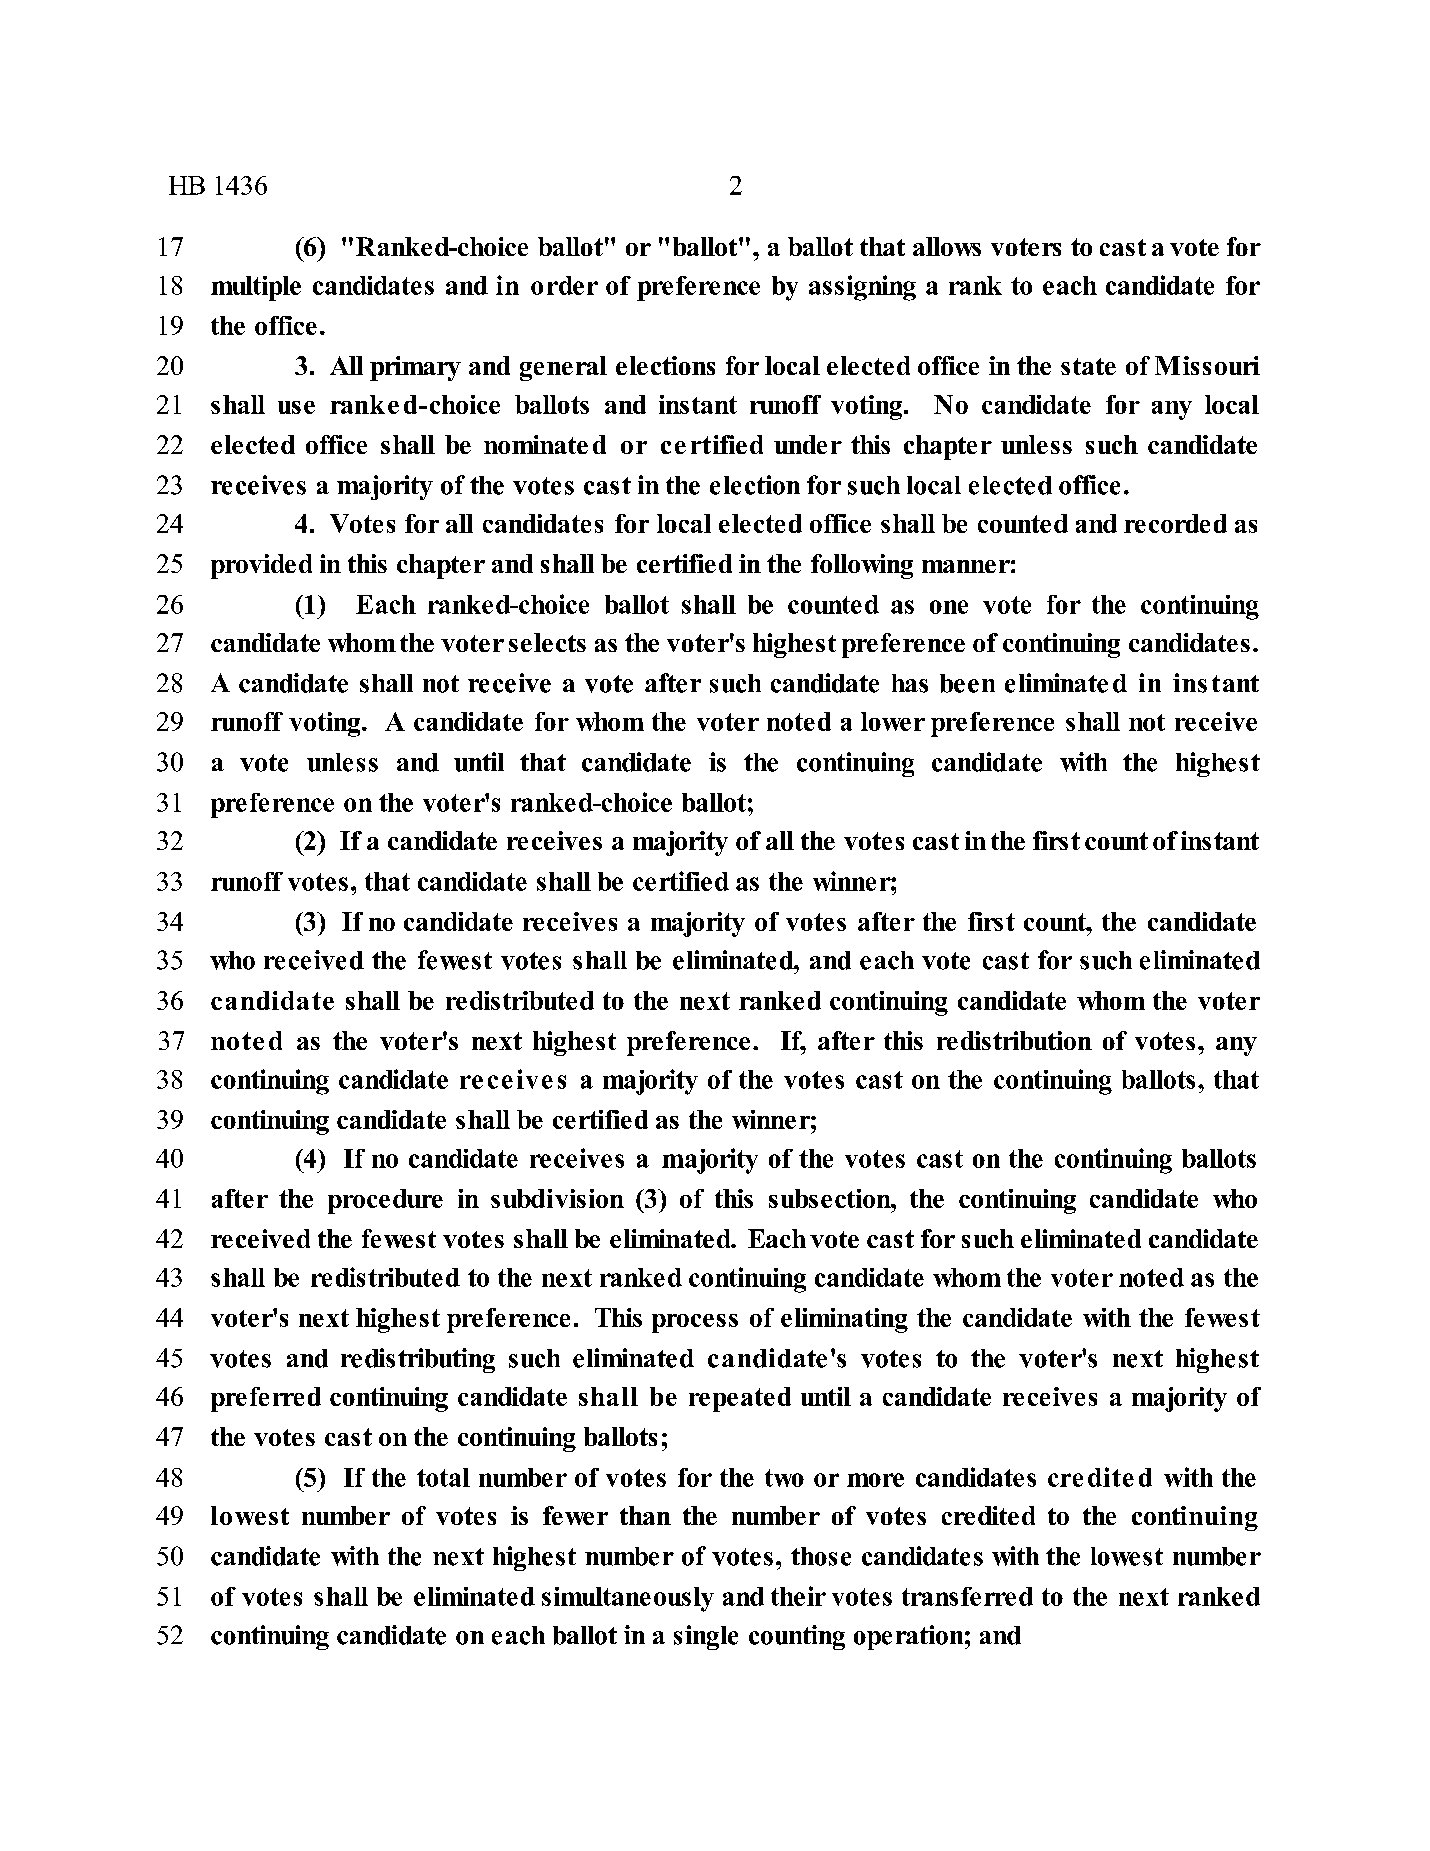 This image has height=1851, width=1430. Describe the element at coordinates (862, 288) in the image. I see `assigning` at that location.
